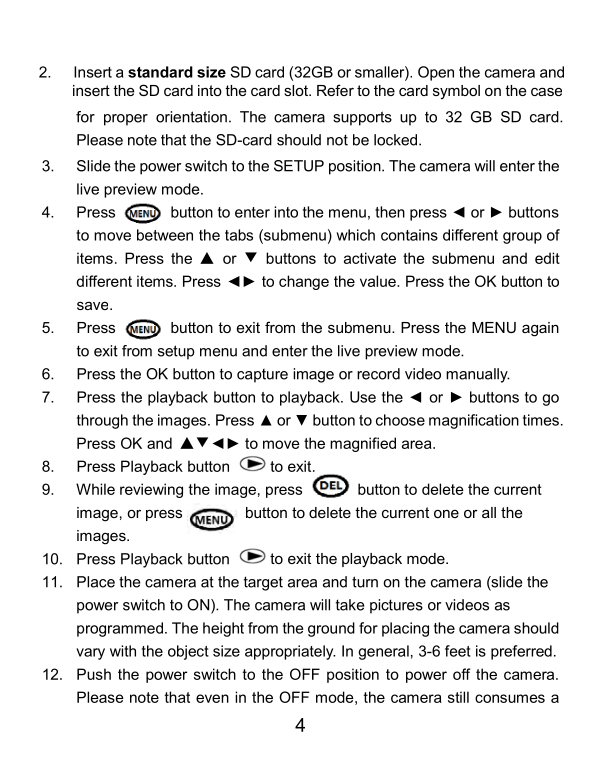  I want to click on symbol, so click(456, 92).
